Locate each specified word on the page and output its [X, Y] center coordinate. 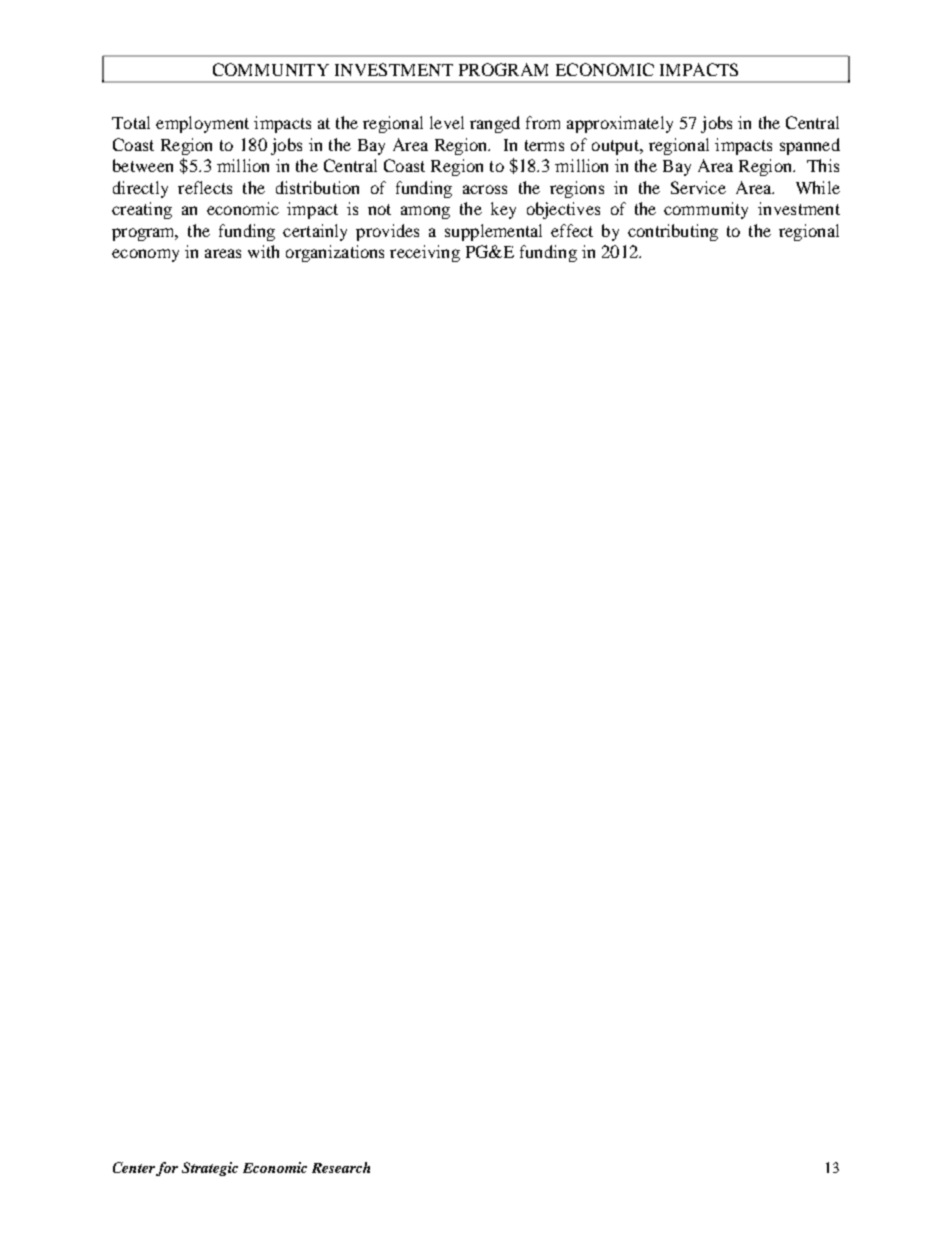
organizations [335, 253]
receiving [425, 253]
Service [698, 187]
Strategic [210, 1169]
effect [572, 230]
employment [202, 124]
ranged [495, 124]
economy [145, 255]
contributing [673, 232]
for [167, 1169]
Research [341, 1167]
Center [134, 1167]
